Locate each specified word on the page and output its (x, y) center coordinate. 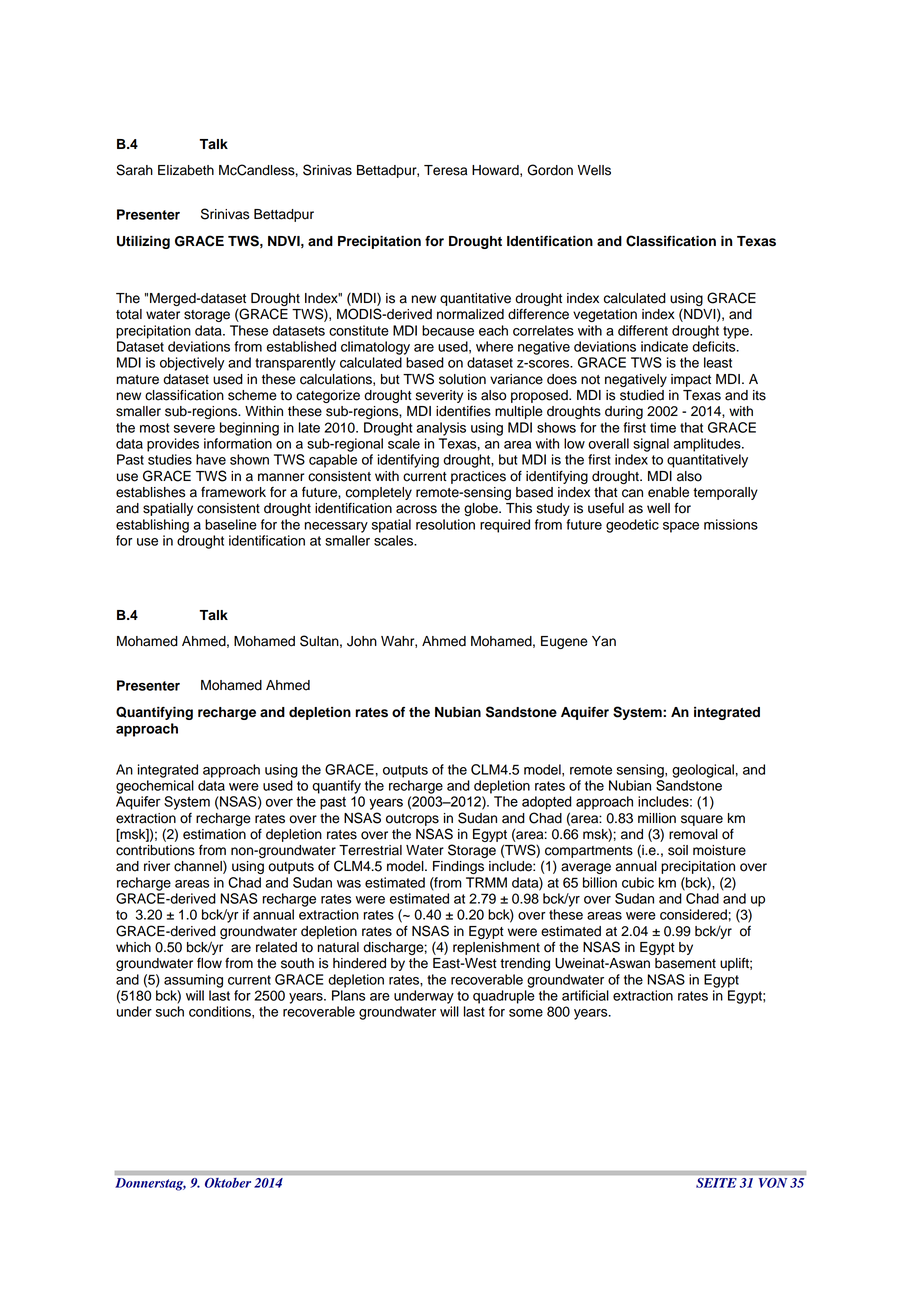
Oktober (228, 1183)
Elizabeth (186, 170)
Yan (604, 641)
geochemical (155, 787)
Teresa (446, 170)
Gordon (550, 170)
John (362, 641)
